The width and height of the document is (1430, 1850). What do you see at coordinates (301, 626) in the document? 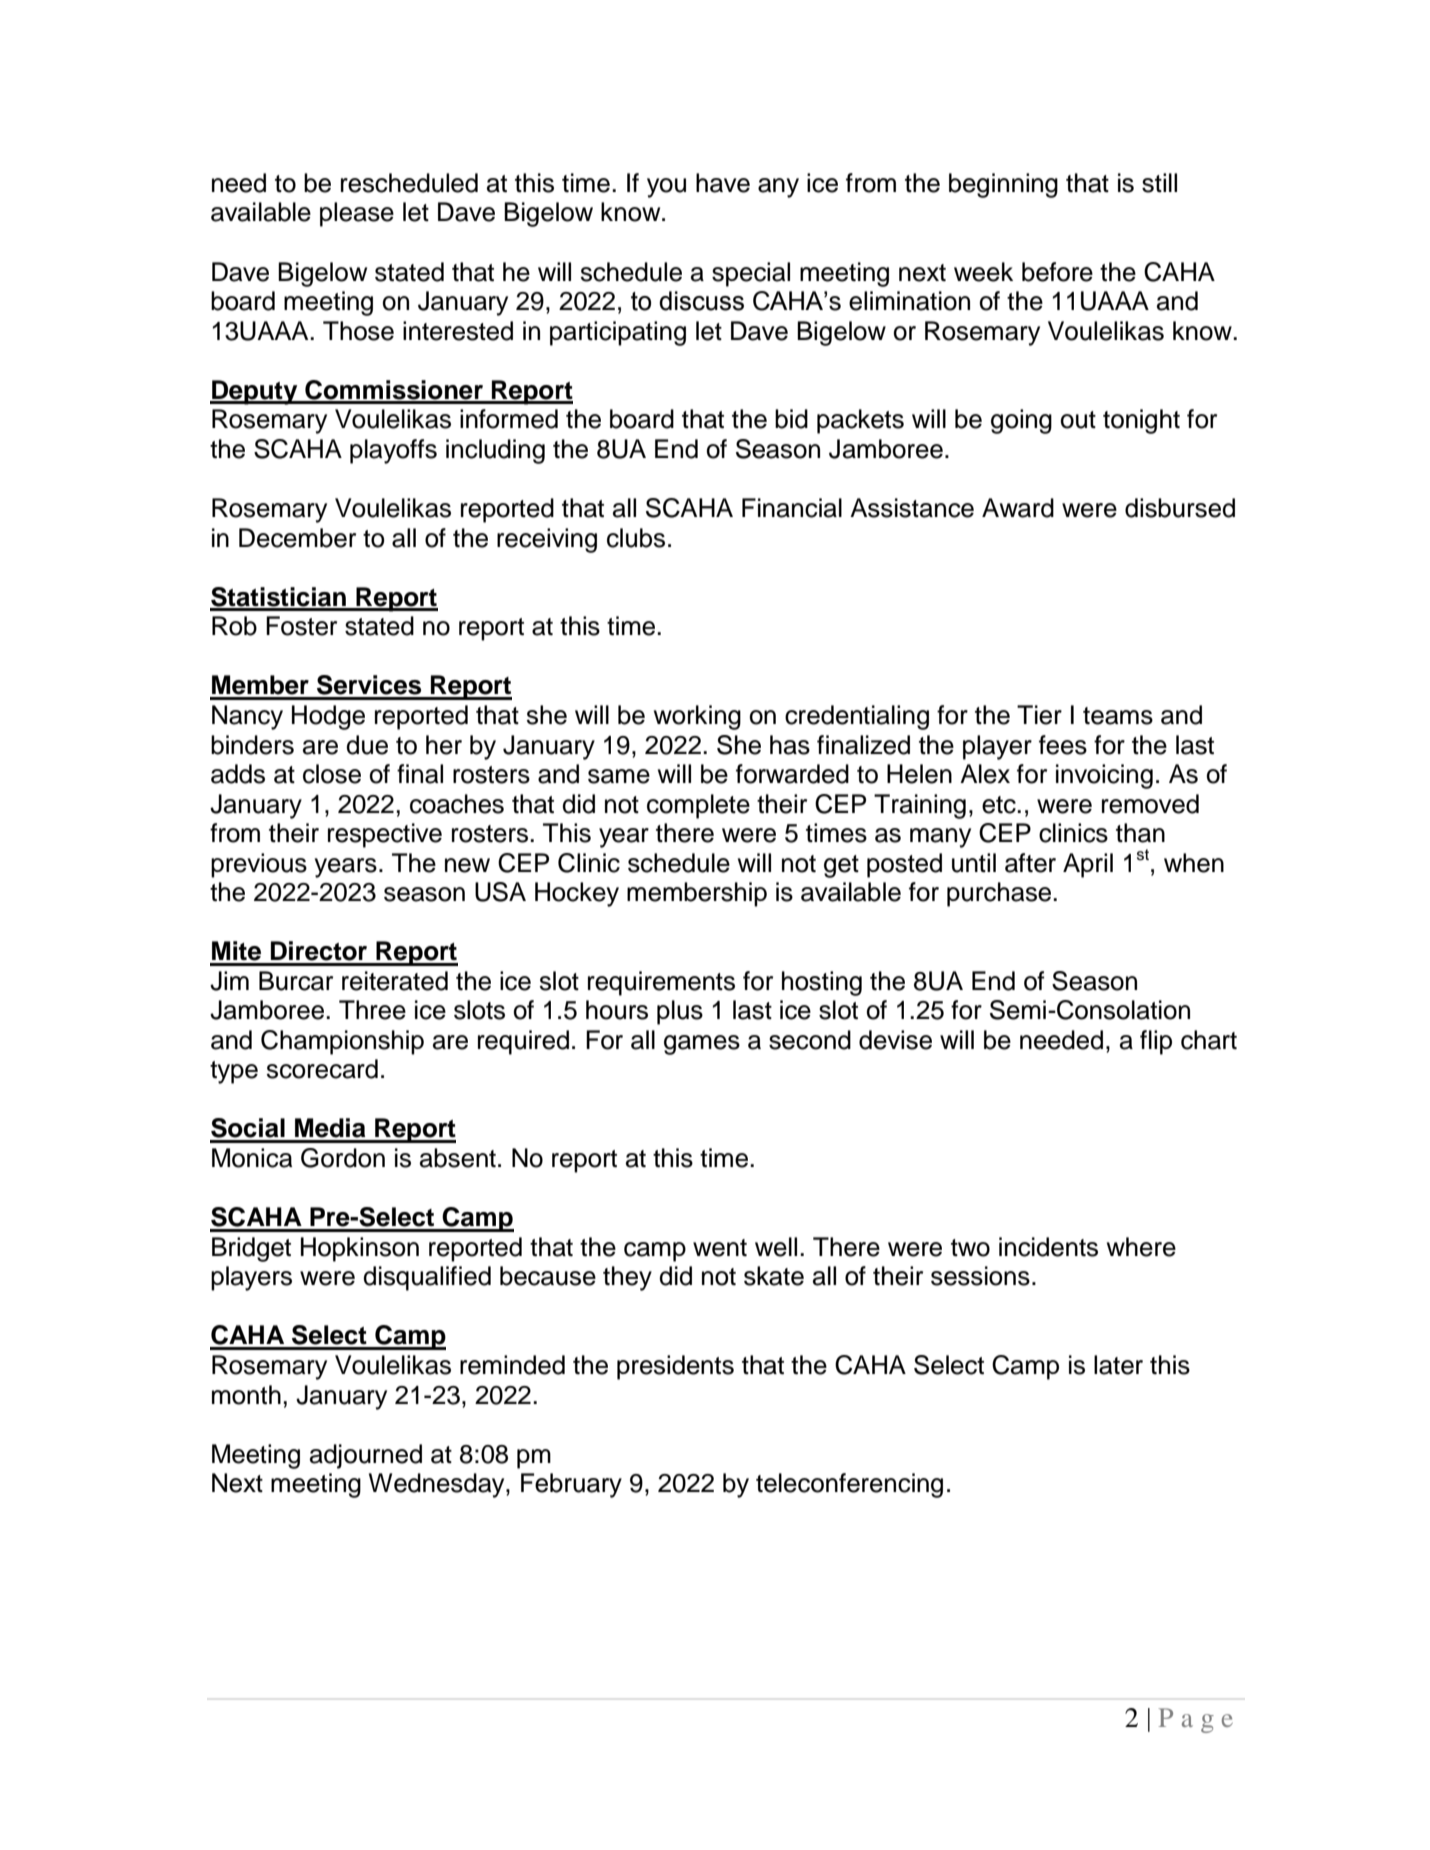
I see `Foster` at bounding box center [301, 626].
